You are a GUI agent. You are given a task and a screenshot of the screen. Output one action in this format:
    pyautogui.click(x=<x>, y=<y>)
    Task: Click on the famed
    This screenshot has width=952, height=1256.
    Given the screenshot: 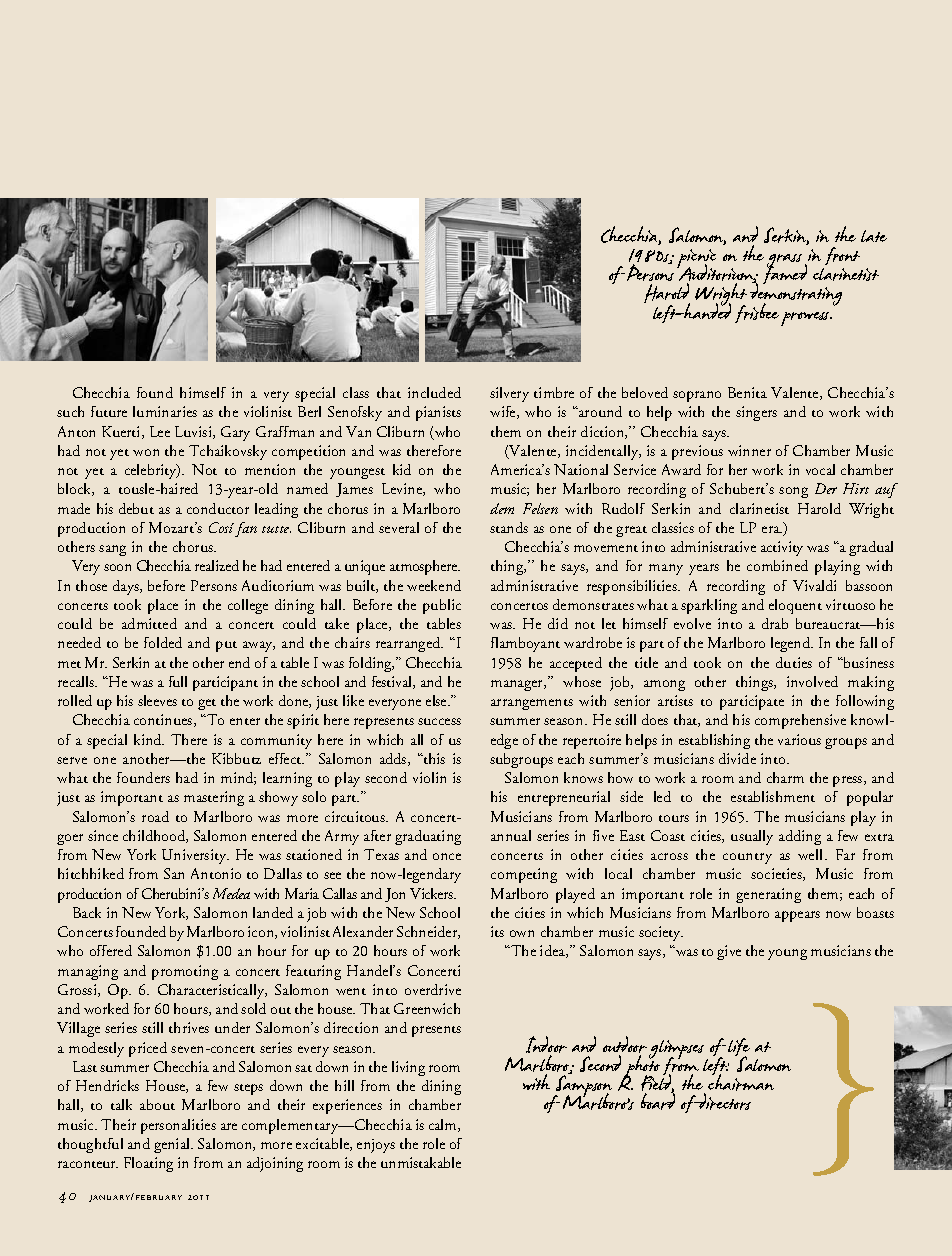 What is the action you would take?
    pyautogui.click(x=785, y=273)
